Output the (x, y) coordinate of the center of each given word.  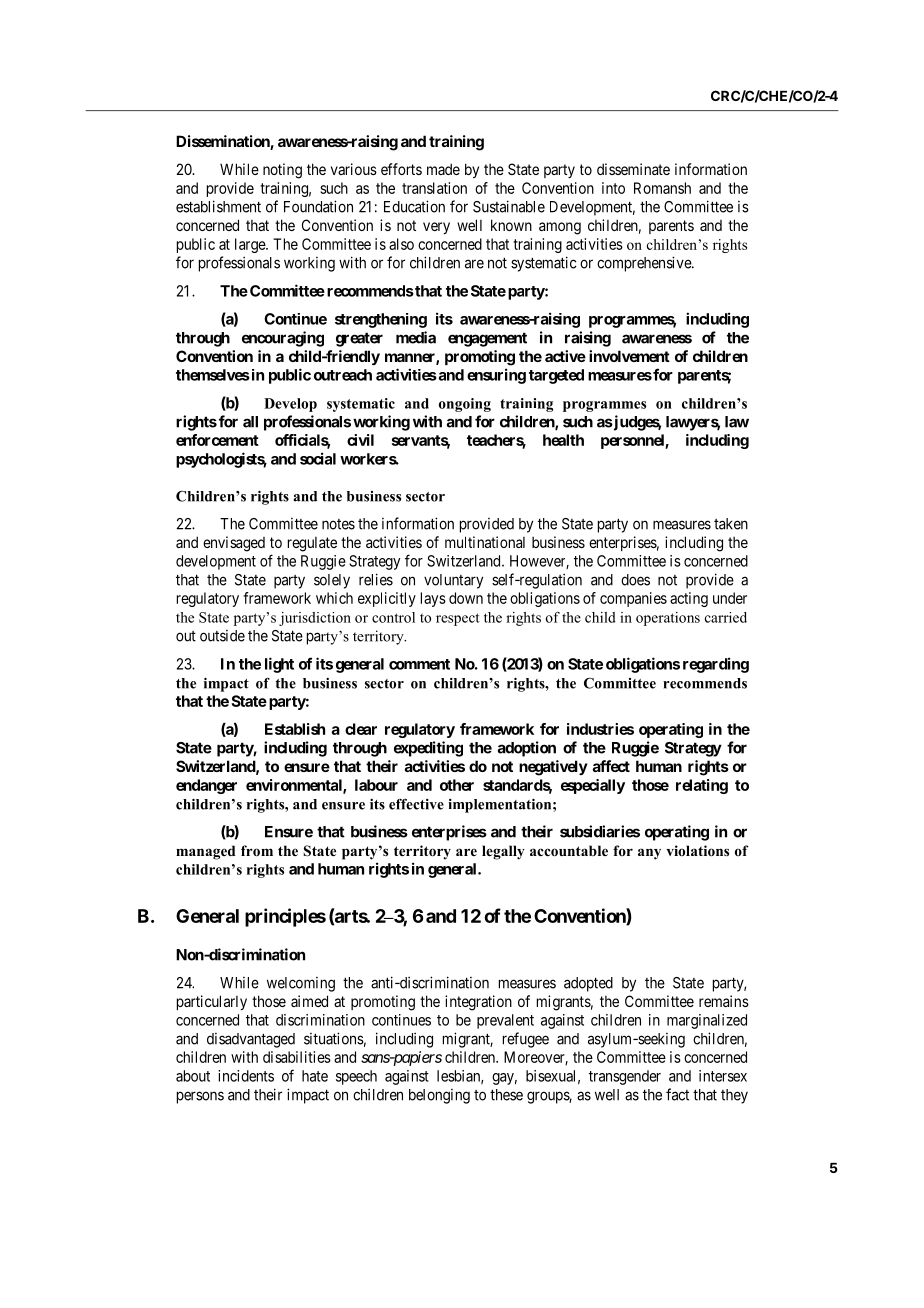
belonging (439, 1096)
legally (503, 852)
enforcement (217, 440)
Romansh (662, 188)
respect (458, 619)
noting (282, 171)
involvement (629, 356)
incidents (246, 1076)
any (649, 854)
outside (222, 636)
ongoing (465, 405)
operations (668, 619)
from (257, 851)
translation (434, 188)
